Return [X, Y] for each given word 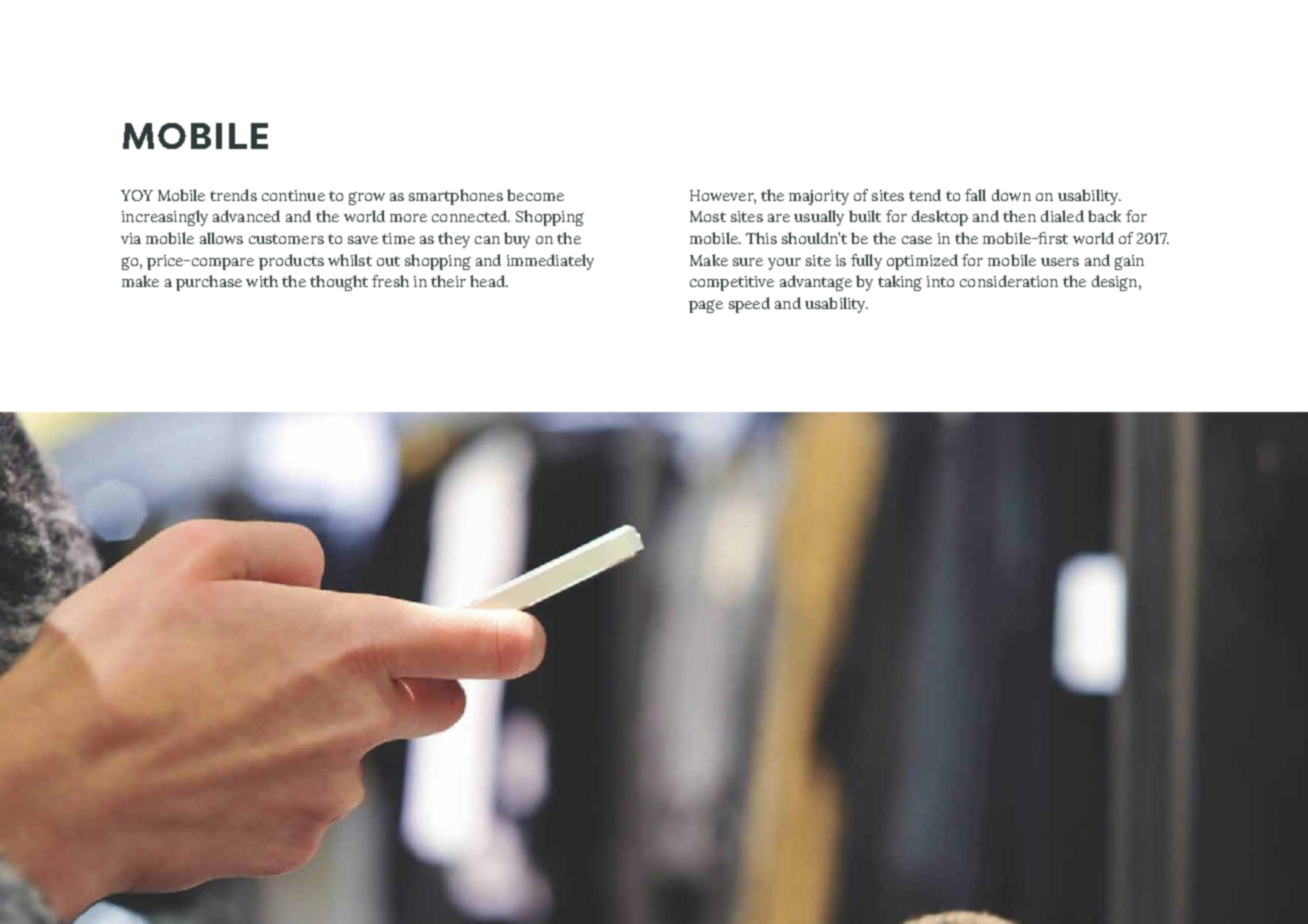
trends [233, 195]
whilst [350, 260]
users [1060, 262]
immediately [550, 262]
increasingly [165, 218]
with [262, 281]
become [535, 195]
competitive [732, 283]
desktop [940, 218]
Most [708, 216]
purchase [209, 283]
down [1011, 195]
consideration [1009, 281]
